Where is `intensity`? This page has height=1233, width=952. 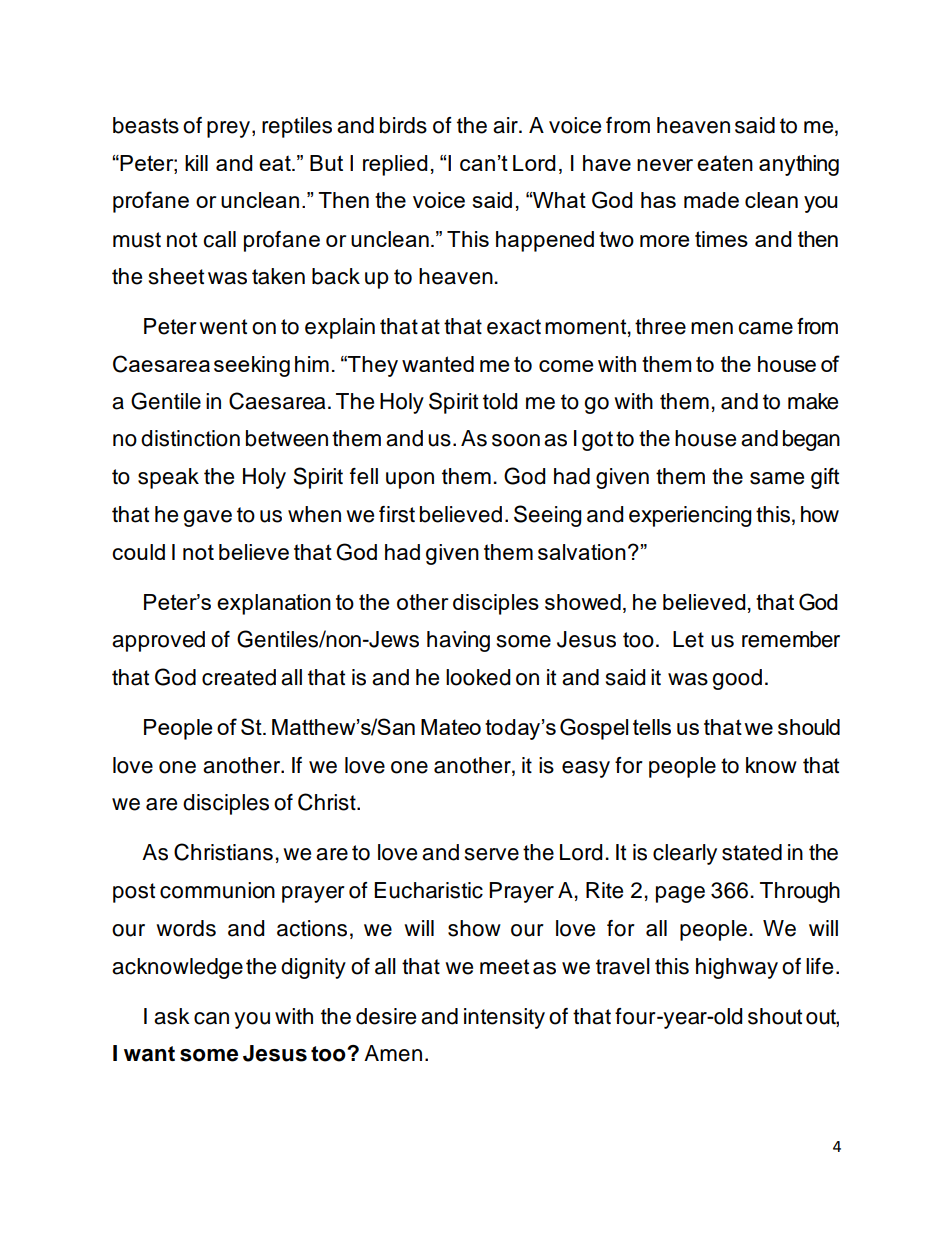
intensity is located at coordinates (504, 1018).
